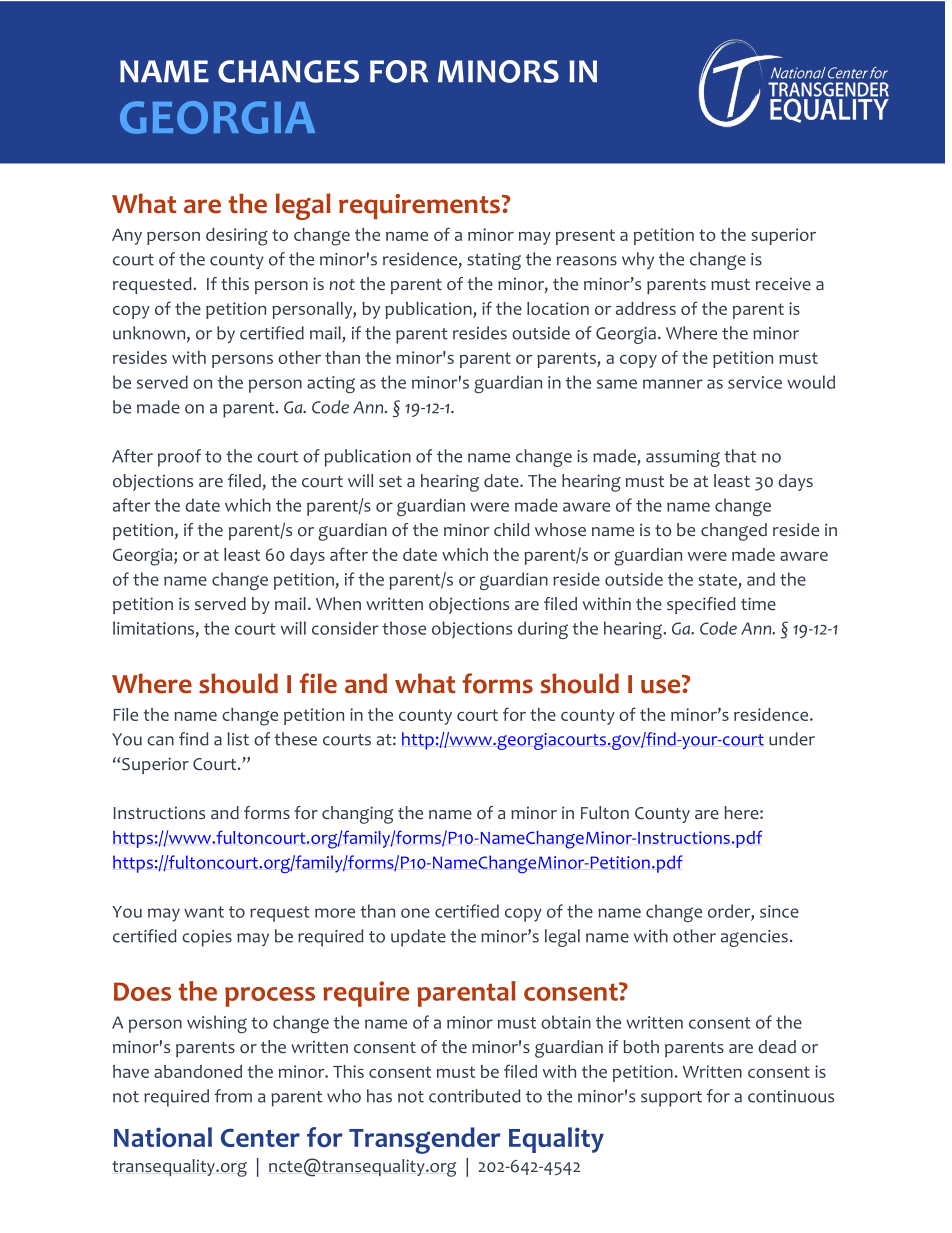  I want to click on use, so click(662, 685).
